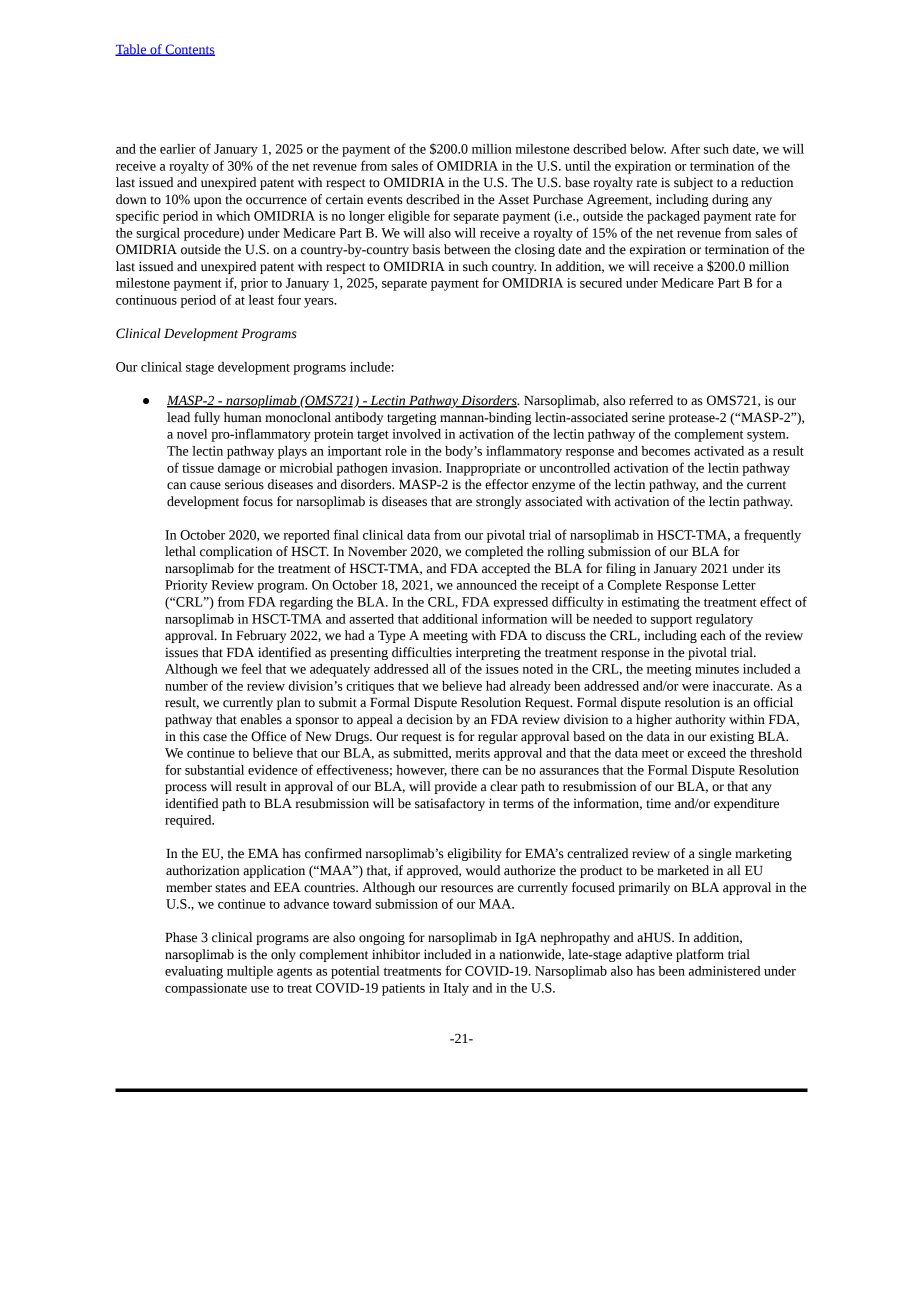 The image size is (924, 1308). I want to click on cause, so click(205, 486).
